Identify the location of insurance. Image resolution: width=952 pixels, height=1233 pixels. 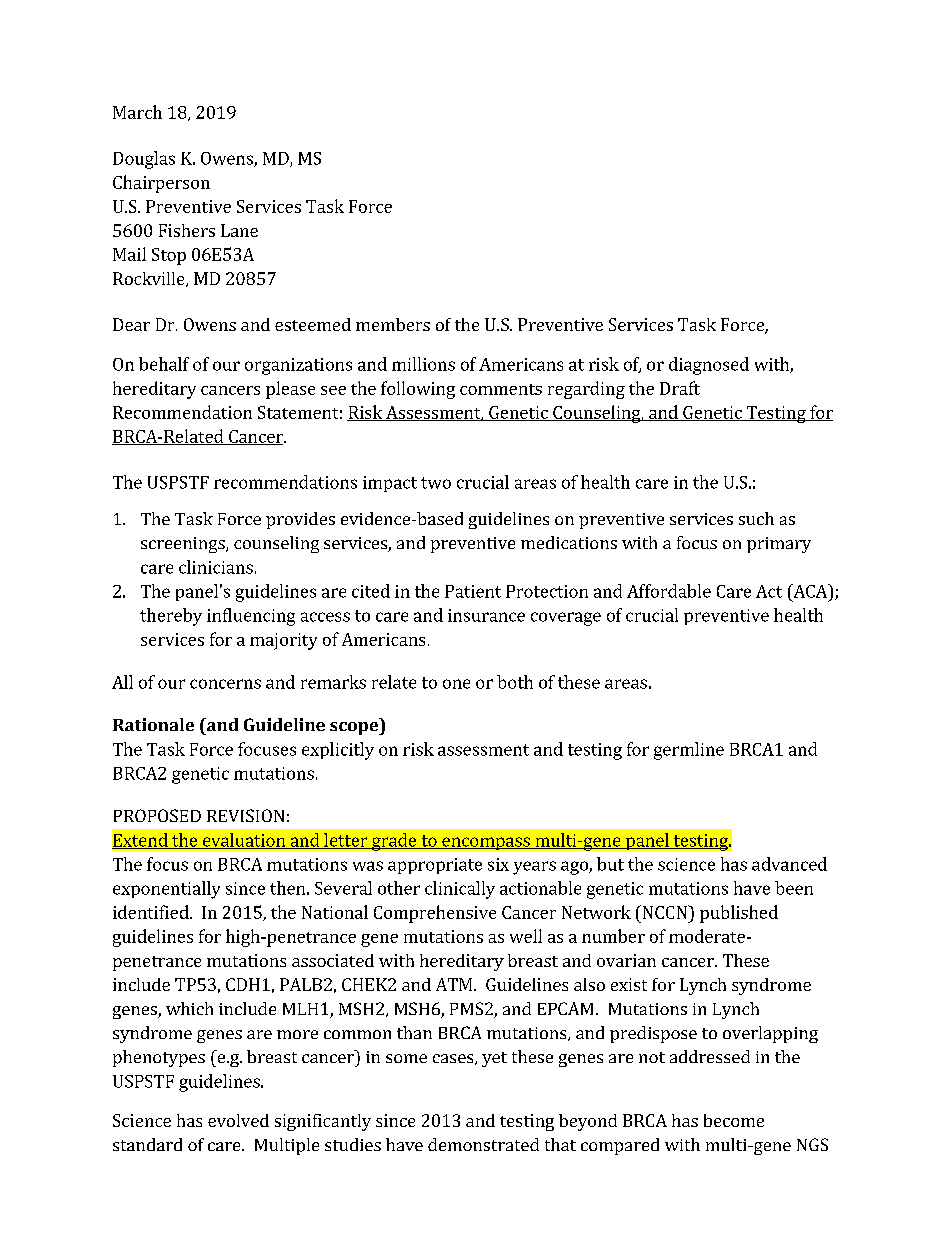
(486, 615).
